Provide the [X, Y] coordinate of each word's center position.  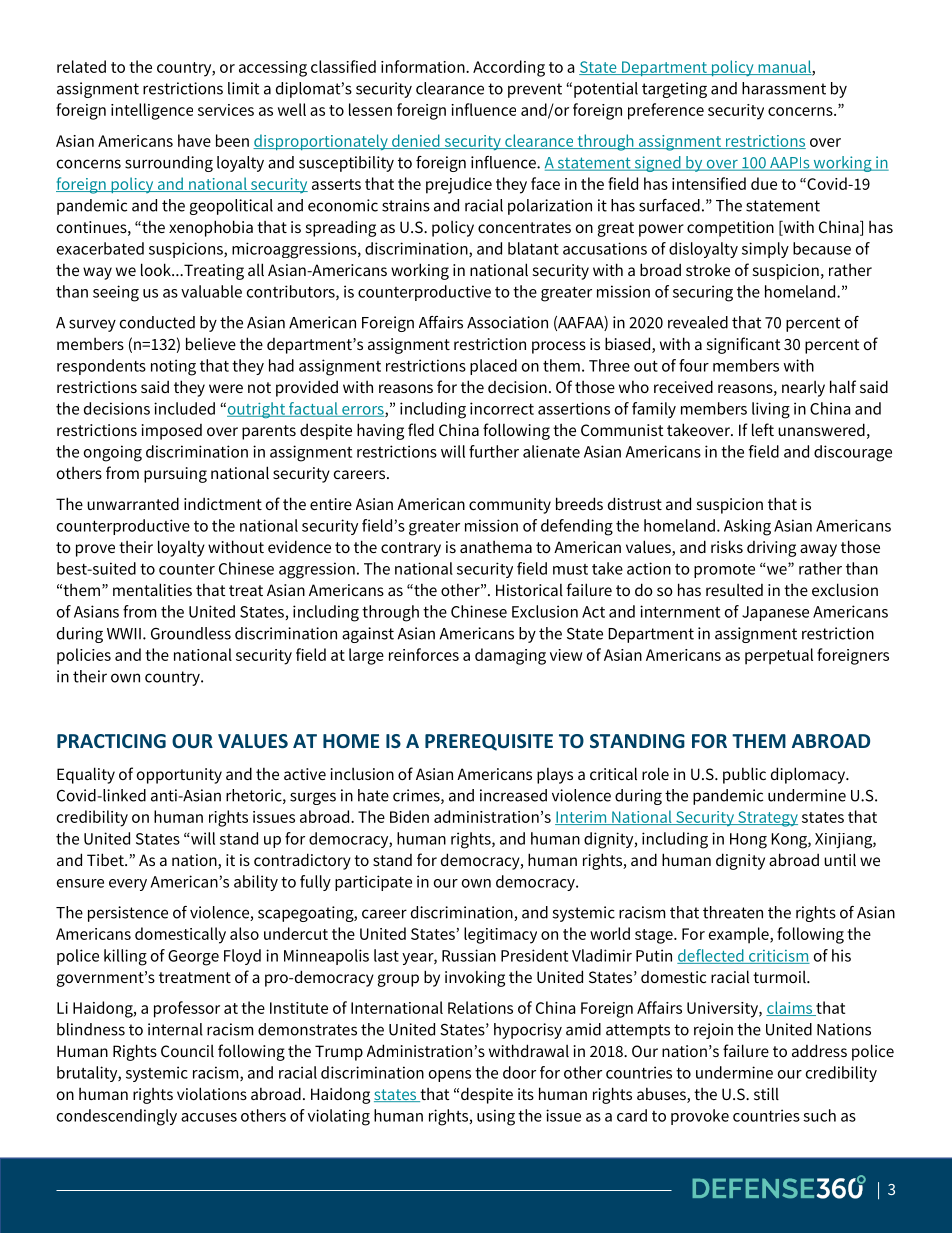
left [763, 429]
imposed [172, 432]
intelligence [152, 111]
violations [212, 1093]
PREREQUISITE [489, 742]
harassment [784, 88]
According [509, 68]
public [744, 775]
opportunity [179, 776]
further [494, 451]
